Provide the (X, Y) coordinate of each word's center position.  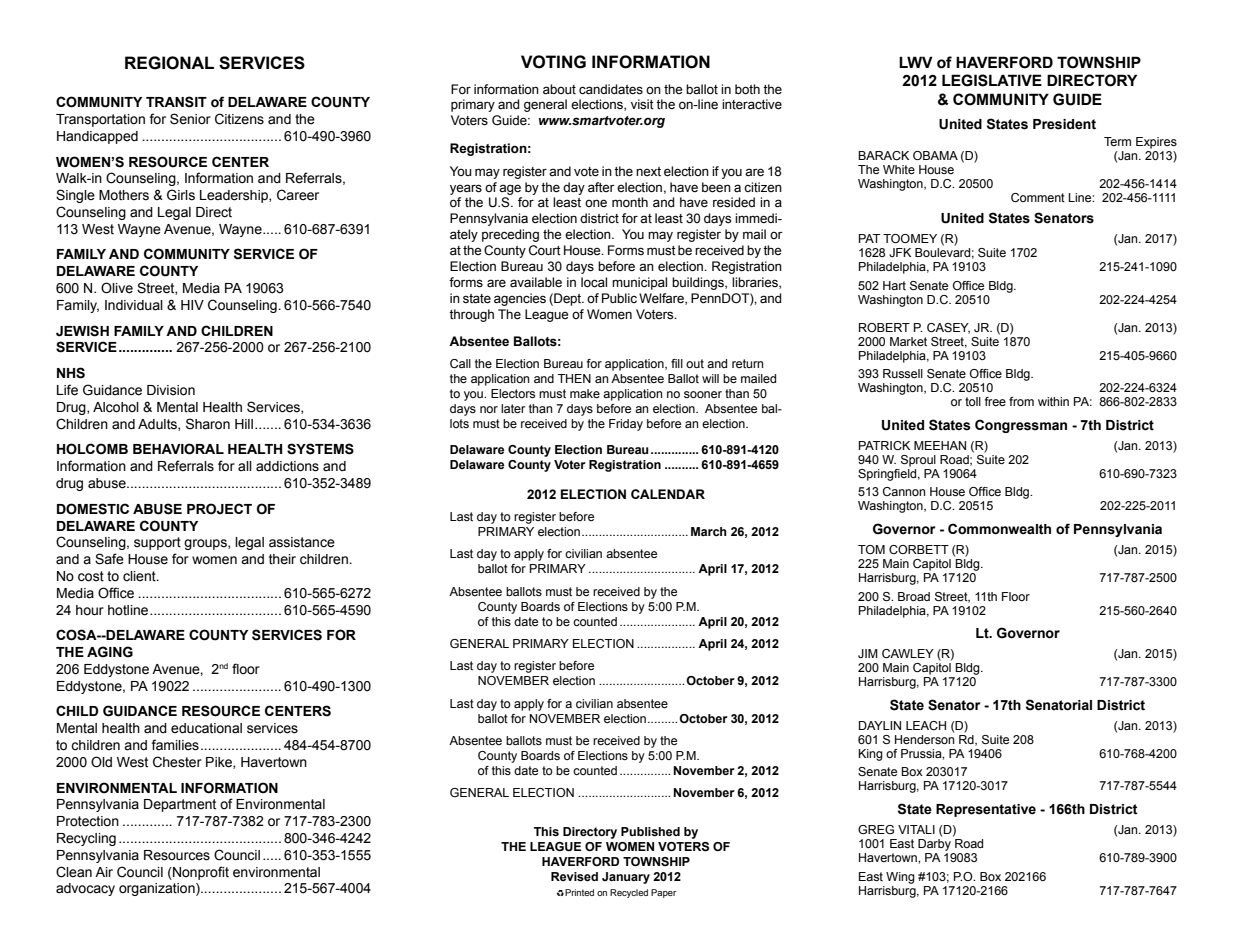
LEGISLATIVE (992, 80)
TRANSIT (176, 102)
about (559, 89)
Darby (934, 845)
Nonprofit (200, 873)
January (626, 878)
